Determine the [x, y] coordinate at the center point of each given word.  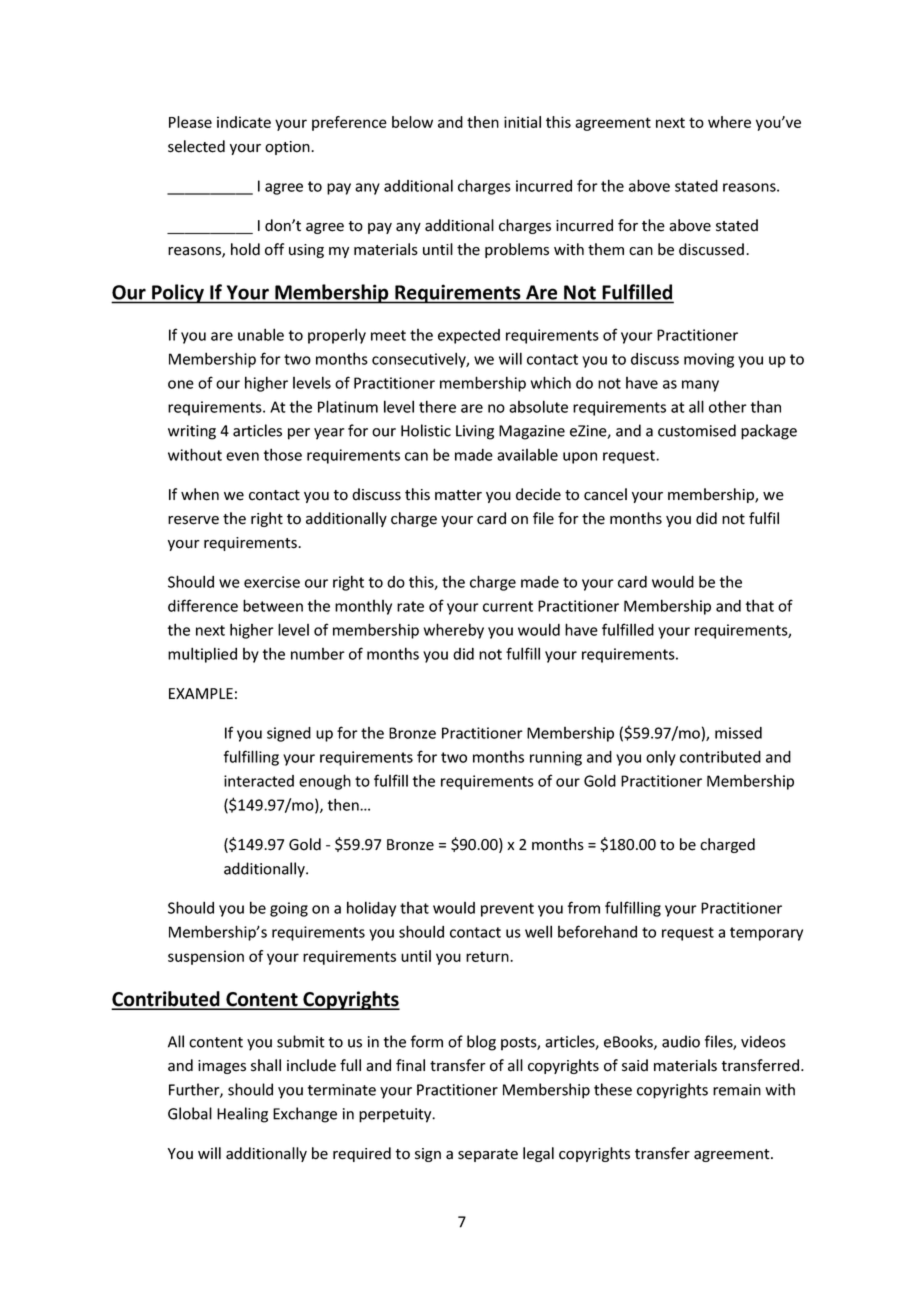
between [273, 605]
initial [522, 122]
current [508, 606]
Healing [242, 1115]
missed [738, 733]
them [606, 249]
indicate [244, 122]
